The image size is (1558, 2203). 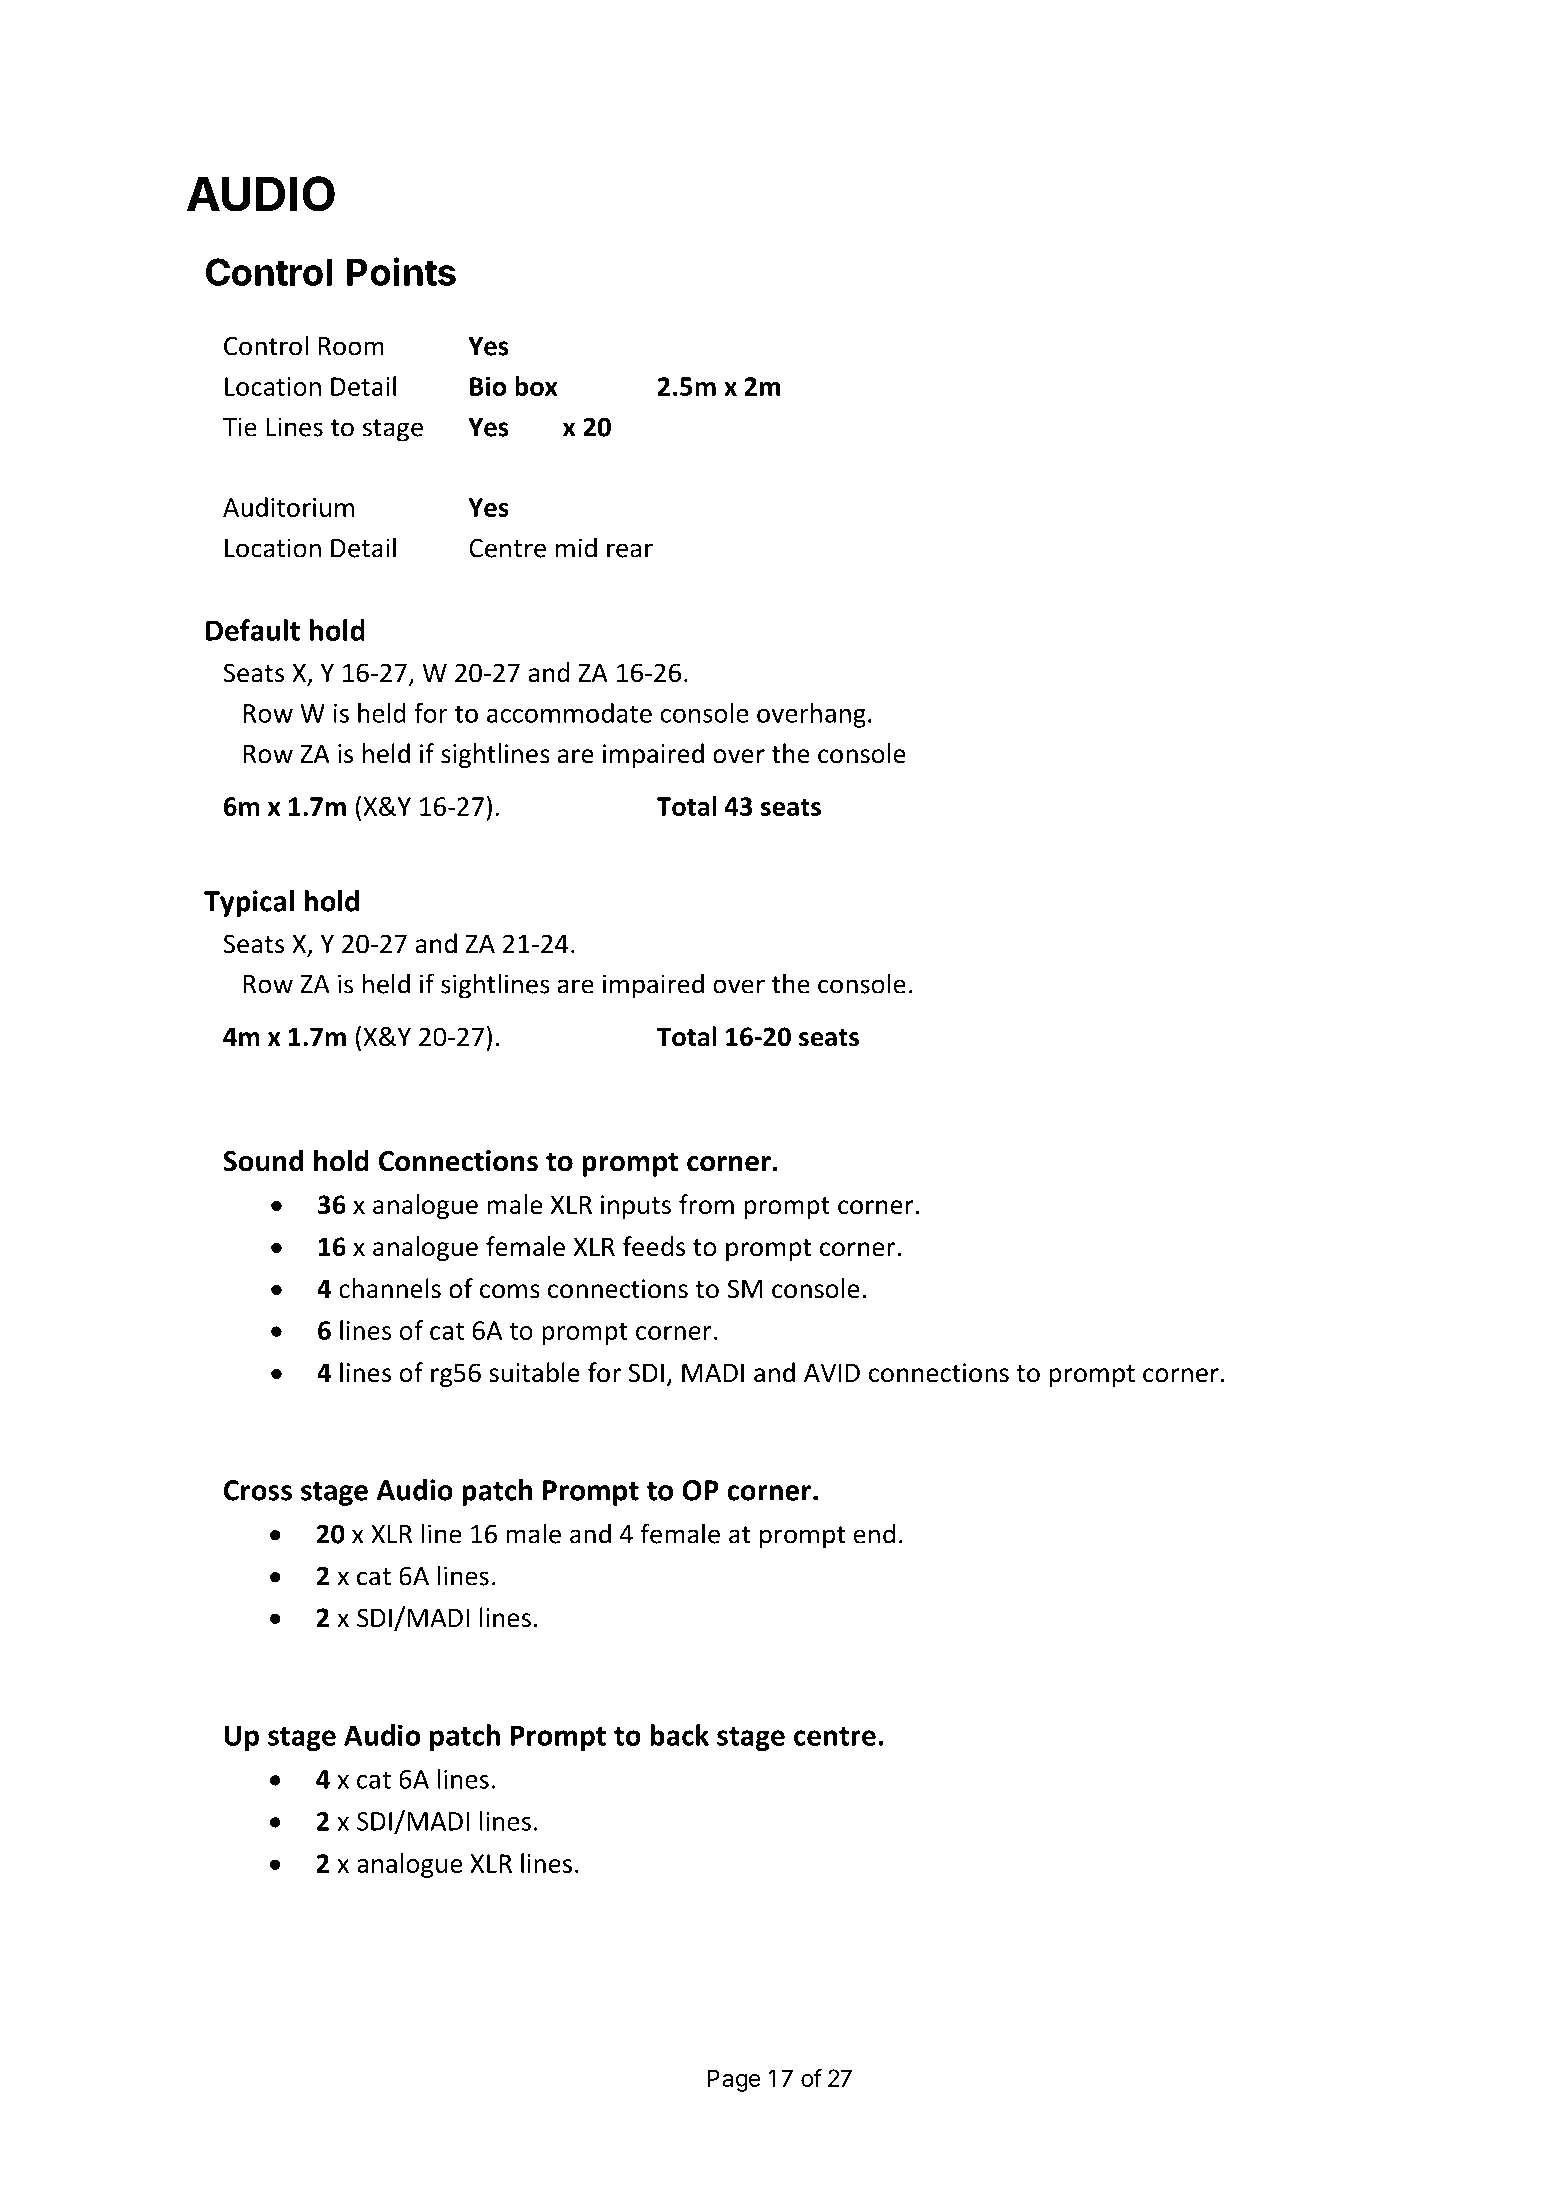 I want to click on Canberra, so click(x=636, y=125).
